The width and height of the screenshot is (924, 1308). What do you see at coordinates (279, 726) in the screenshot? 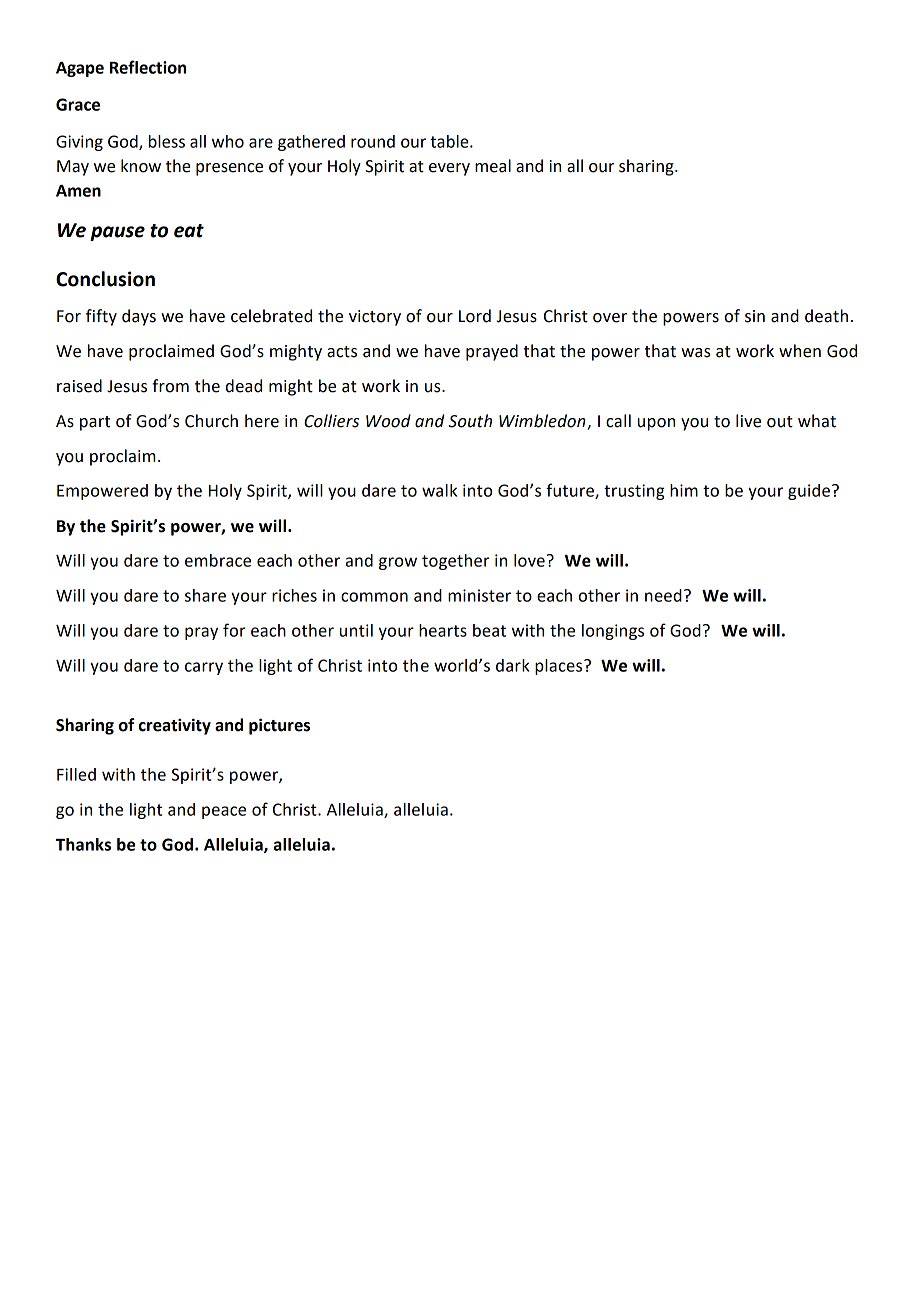
I see `pictures` at bounding box center [279, 726].
